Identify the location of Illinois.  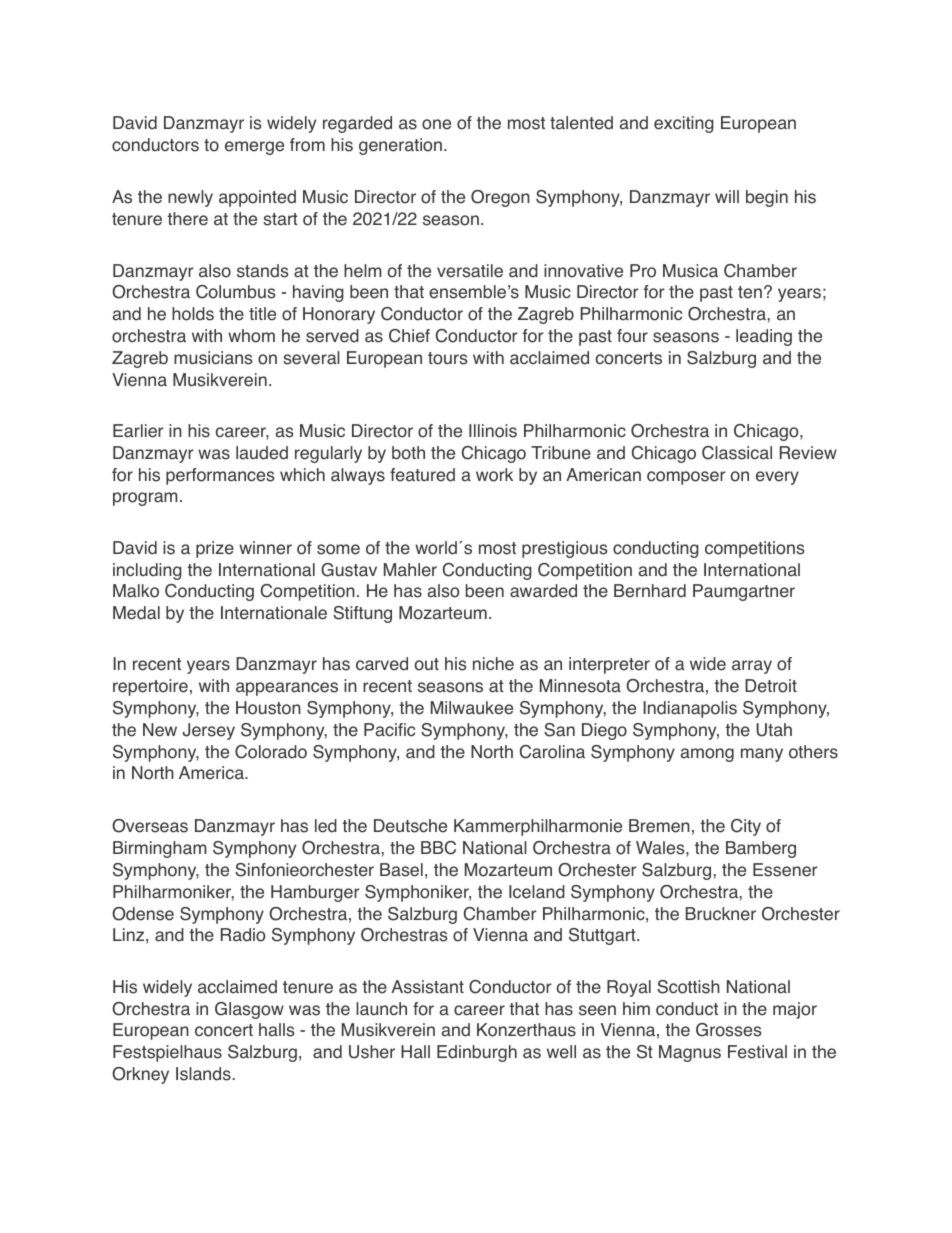
(493, 431).
